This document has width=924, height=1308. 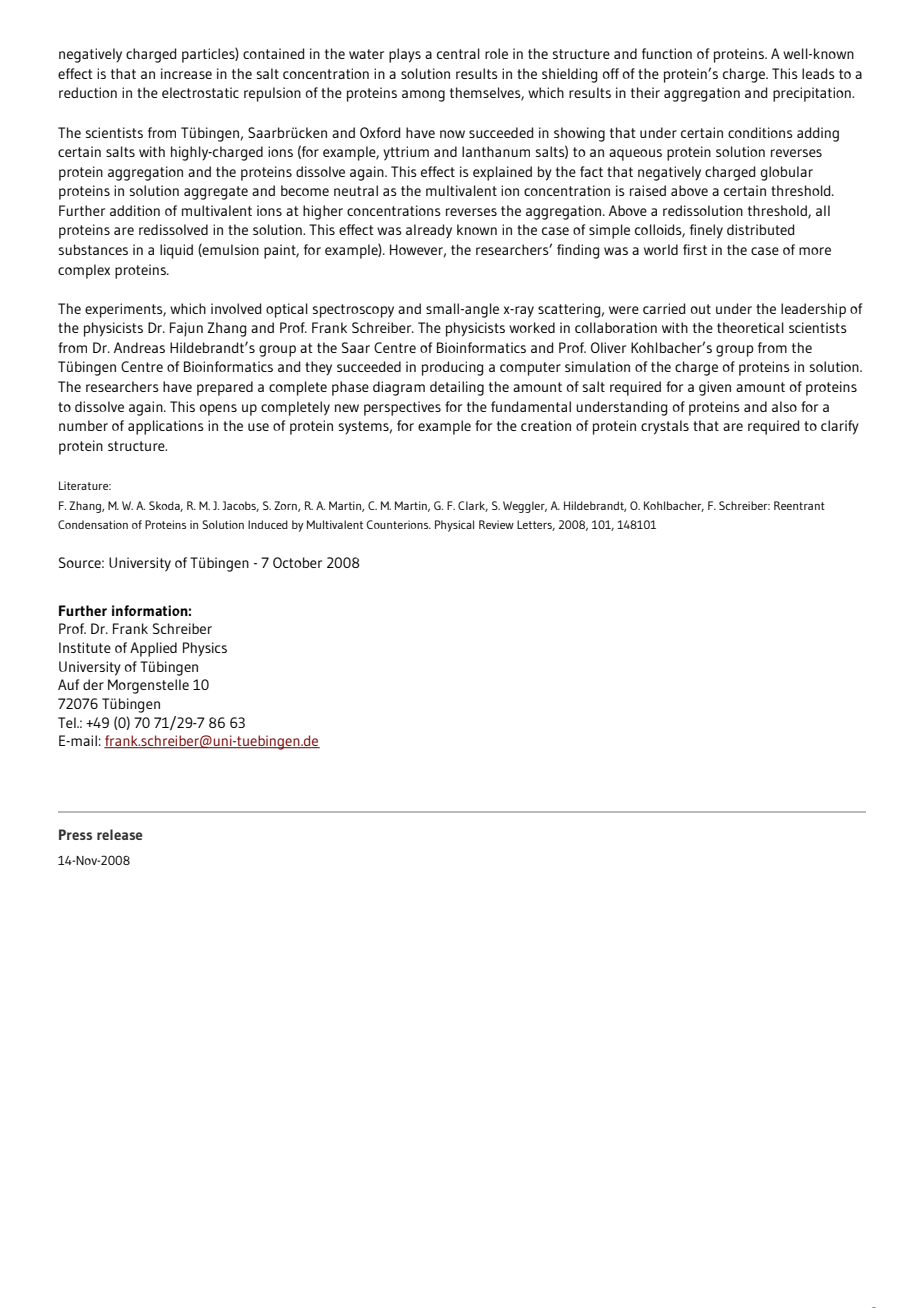 What do you see at coordinates (818, 73) in the document?
I see `leads` at bounding box center [818, 73].
